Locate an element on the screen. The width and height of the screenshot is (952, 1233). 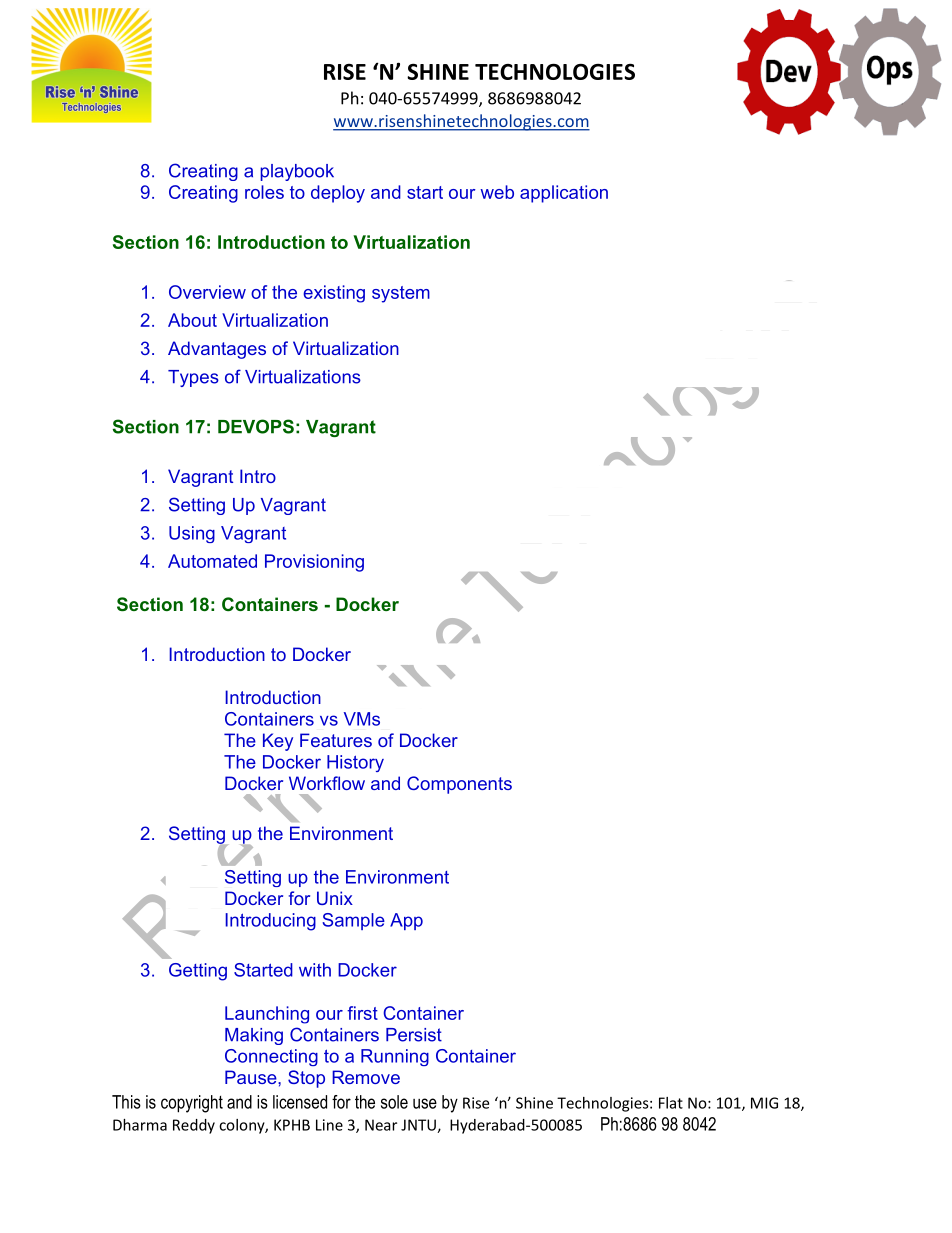
copyright is located at coordinates (192, 1104).
